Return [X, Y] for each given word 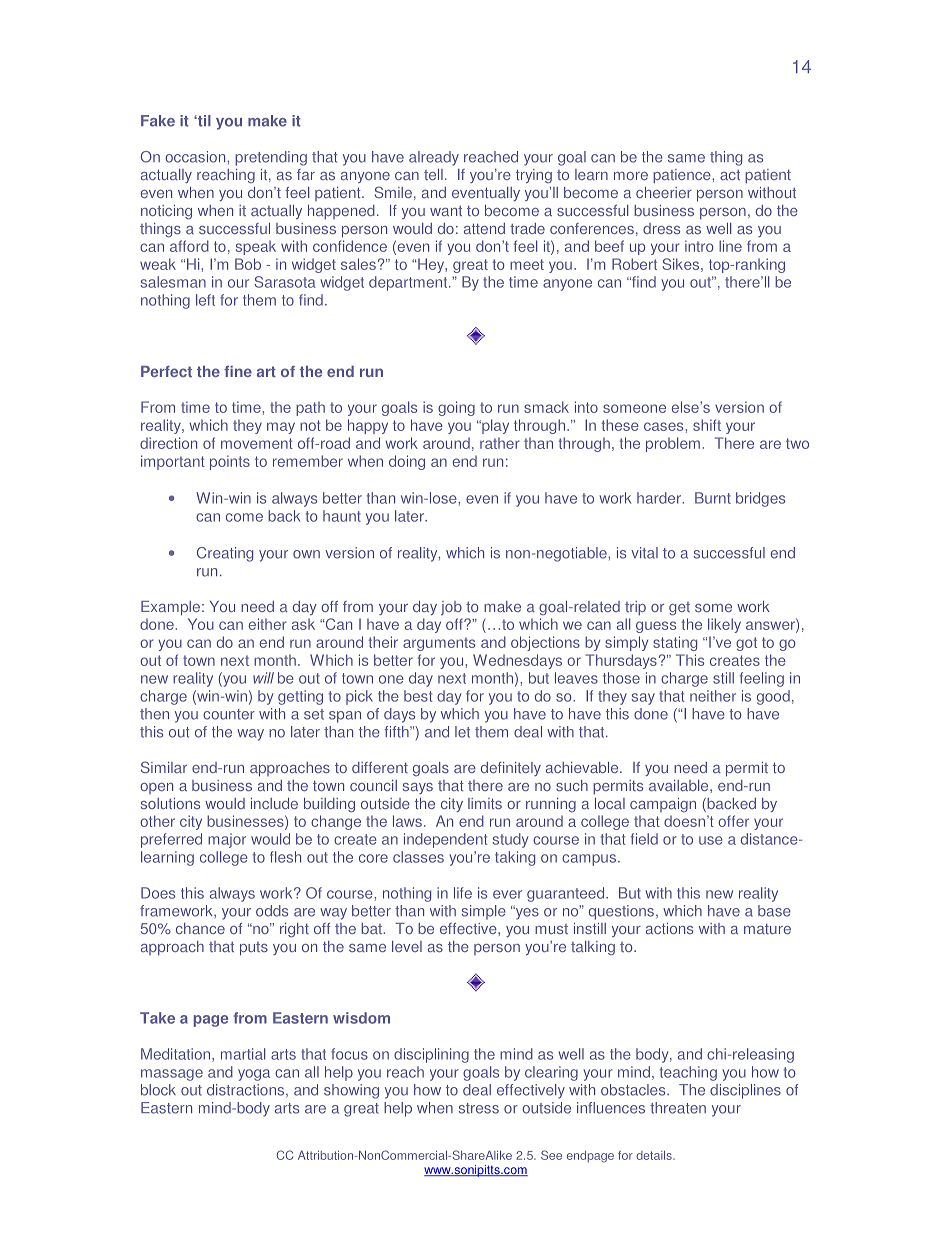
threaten [678, 1108]
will [263, 678]
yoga [254, 1075]
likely [724, 625]
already [434, 158]
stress [479, 1108]
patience [683, 176]
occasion [196, 157]
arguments [439, 644]
